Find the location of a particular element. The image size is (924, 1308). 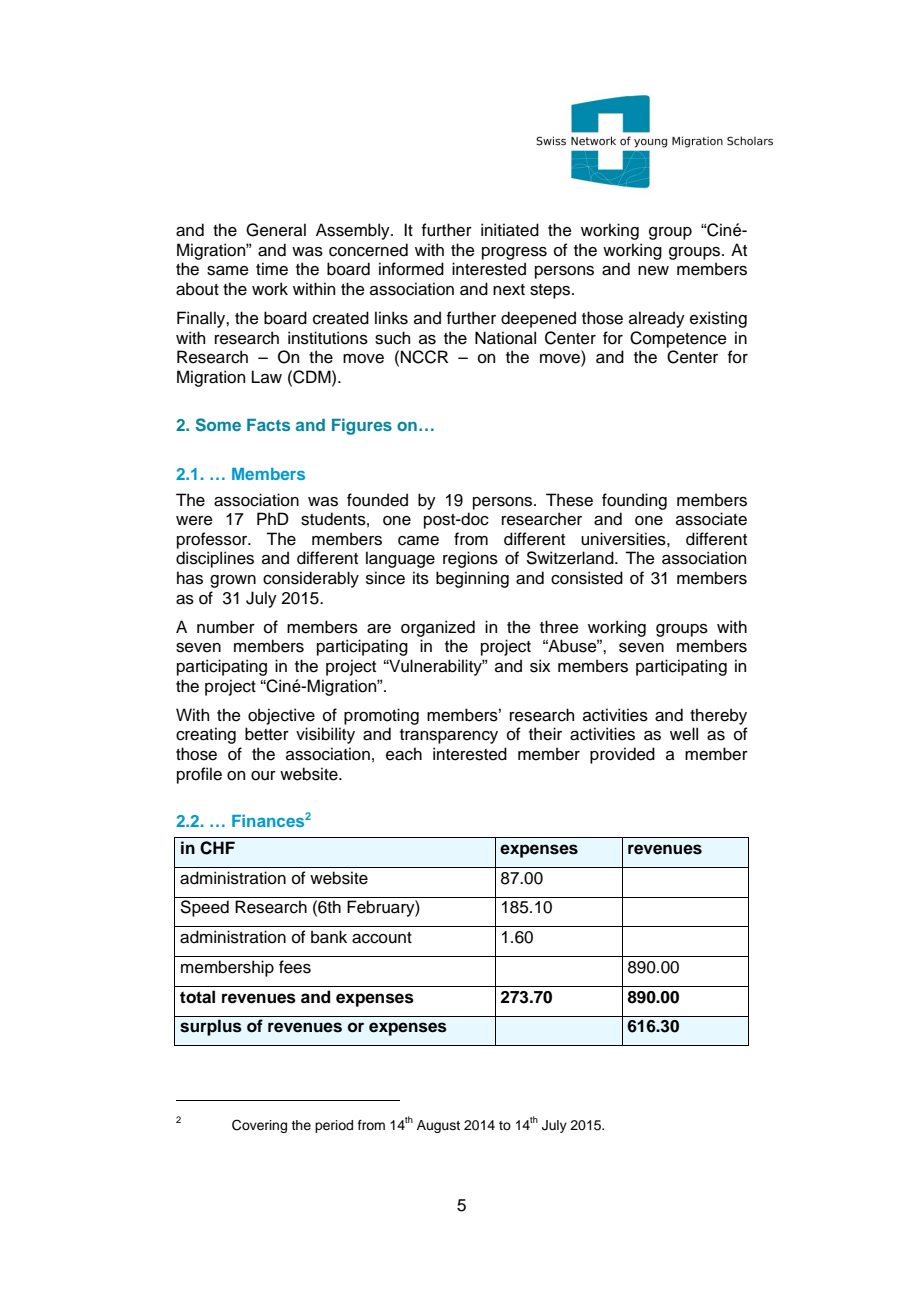

regions is located at coordinates (470, 559).
